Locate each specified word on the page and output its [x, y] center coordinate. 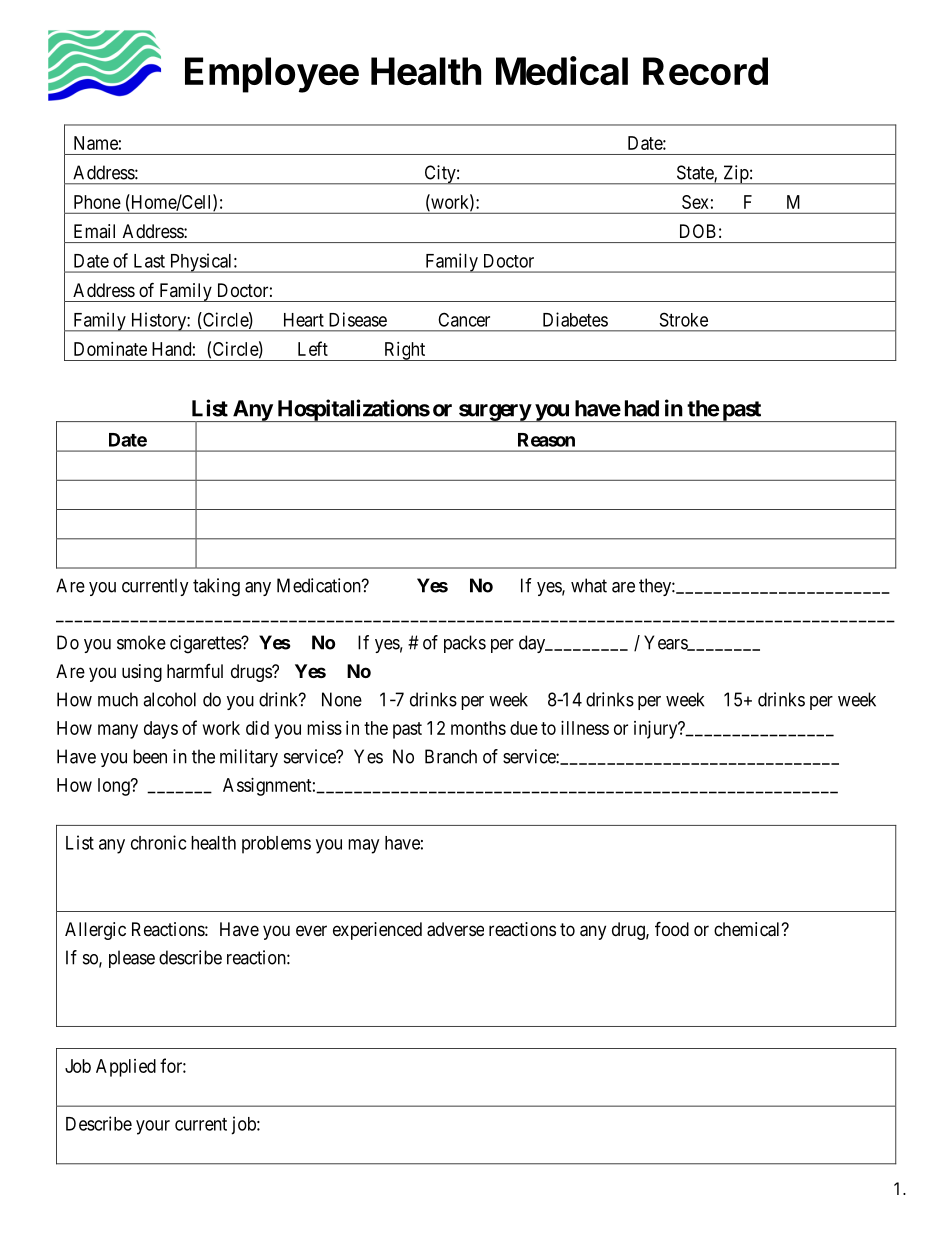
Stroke [684, 319]
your [153, 1127]
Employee [272, 75]
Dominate [110, 349]
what [589, 585]
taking [216, 587]
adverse [455, 929]
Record [705, 71]
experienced [377, 931]
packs [465, 644]
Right [405, 351]
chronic [158, 842]
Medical [562, 70]
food [672, 928]
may [363, 846]
